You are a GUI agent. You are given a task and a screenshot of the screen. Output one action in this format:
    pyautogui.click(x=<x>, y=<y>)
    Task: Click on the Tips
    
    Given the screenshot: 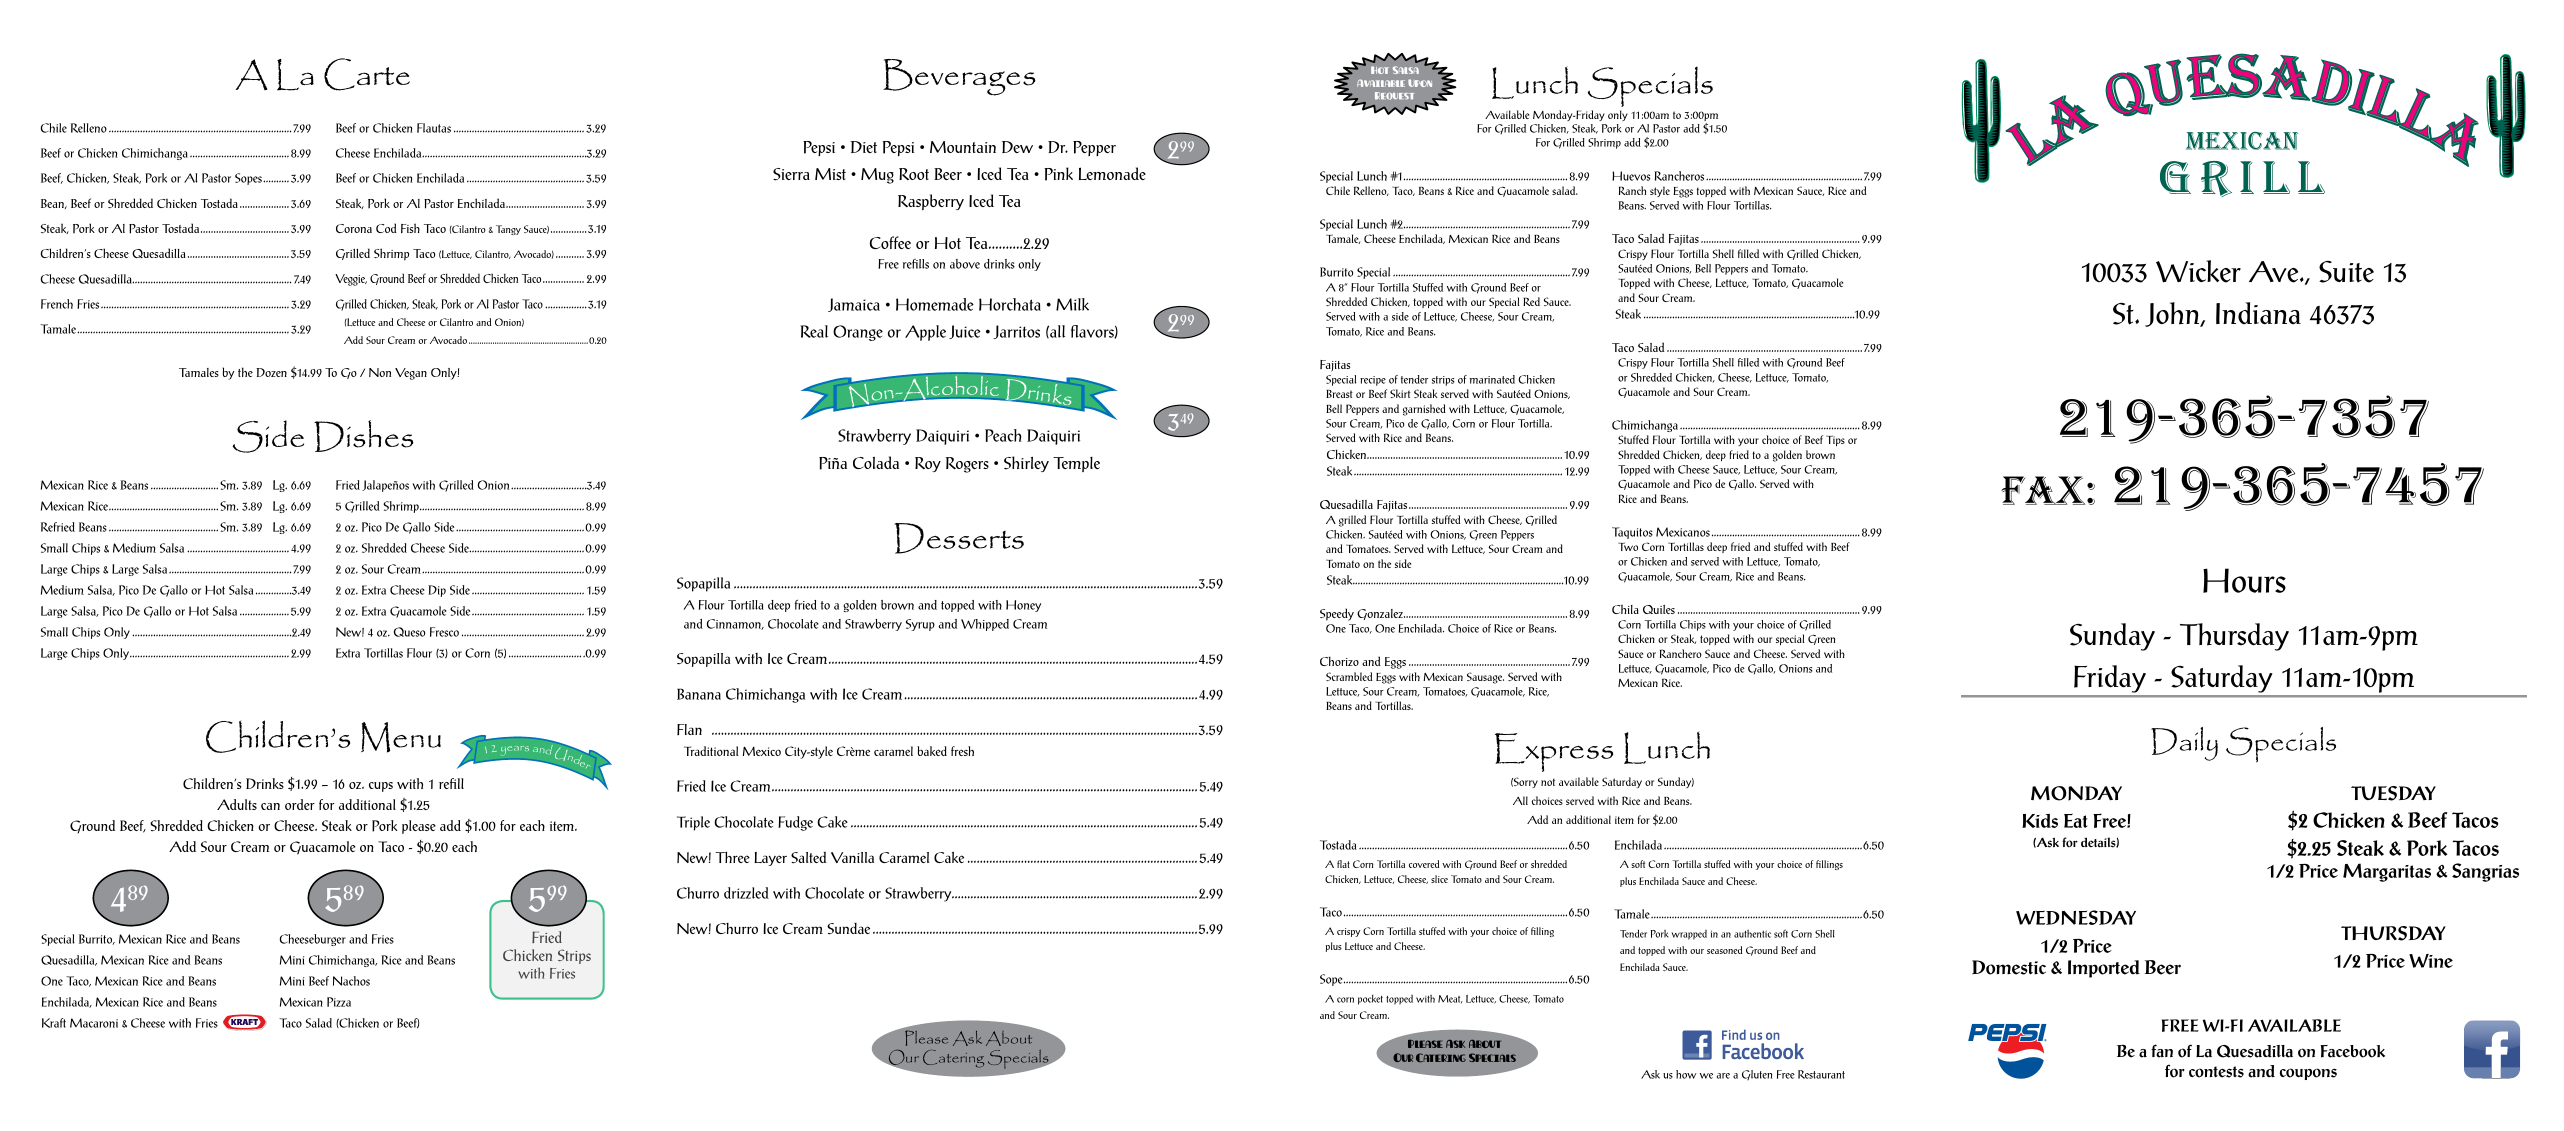 What is the action you would take?
    pyautogui.click(x=1835, y=440)
